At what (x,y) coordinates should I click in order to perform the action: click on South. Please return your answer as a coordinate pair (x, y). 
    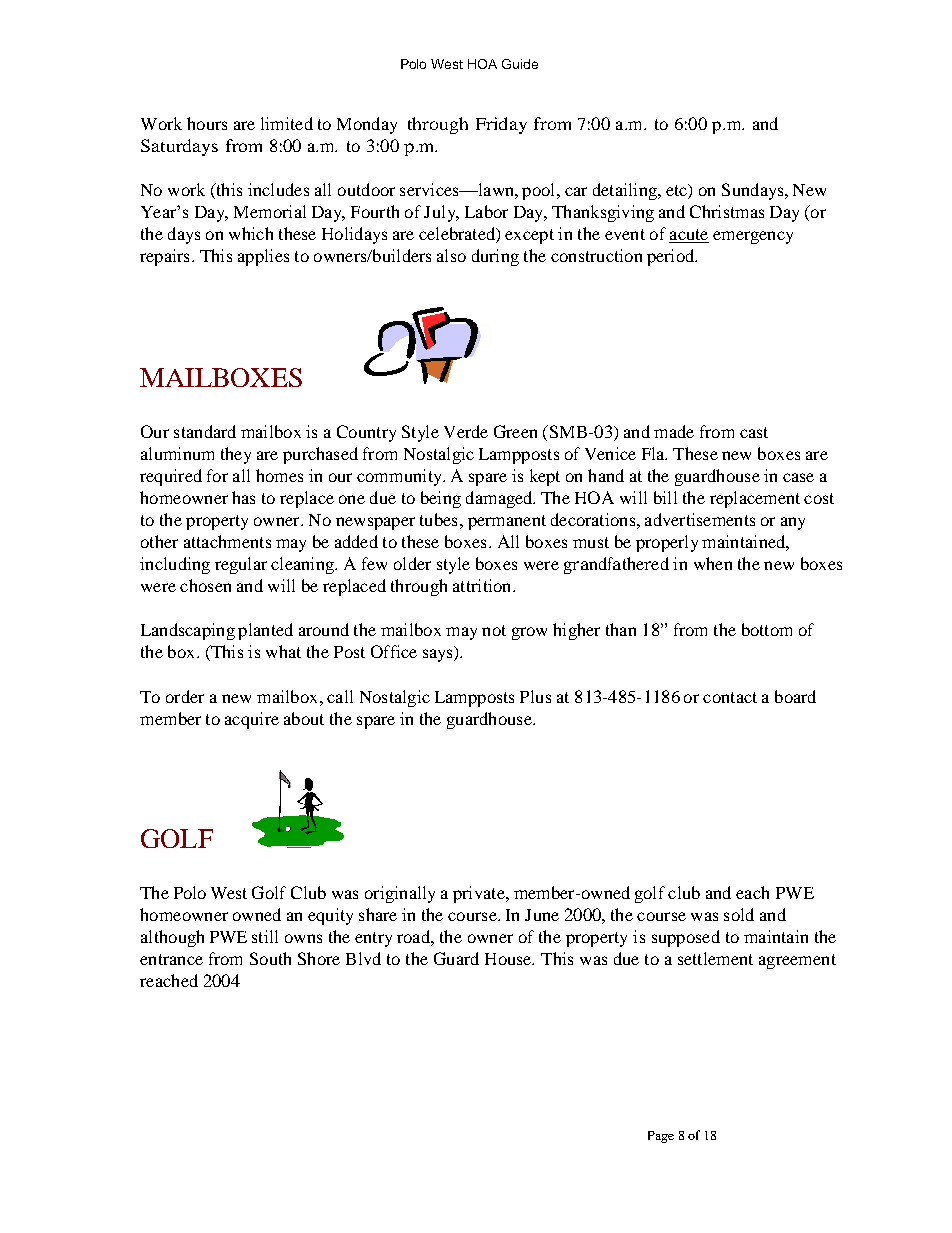
    Looking at the image, I should click on (270, 958).
